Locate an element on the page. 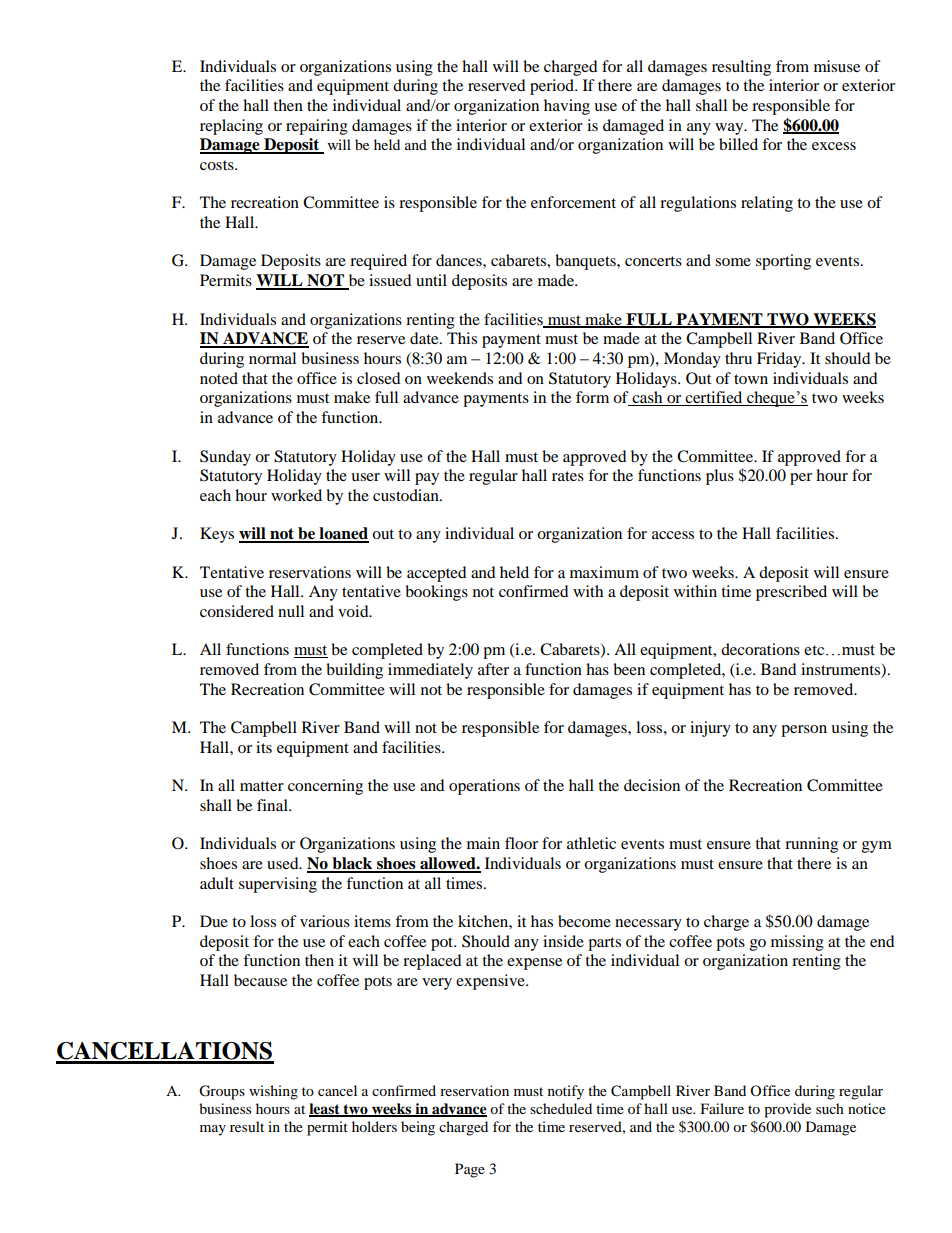  after is located at coordinates (493, 669).
